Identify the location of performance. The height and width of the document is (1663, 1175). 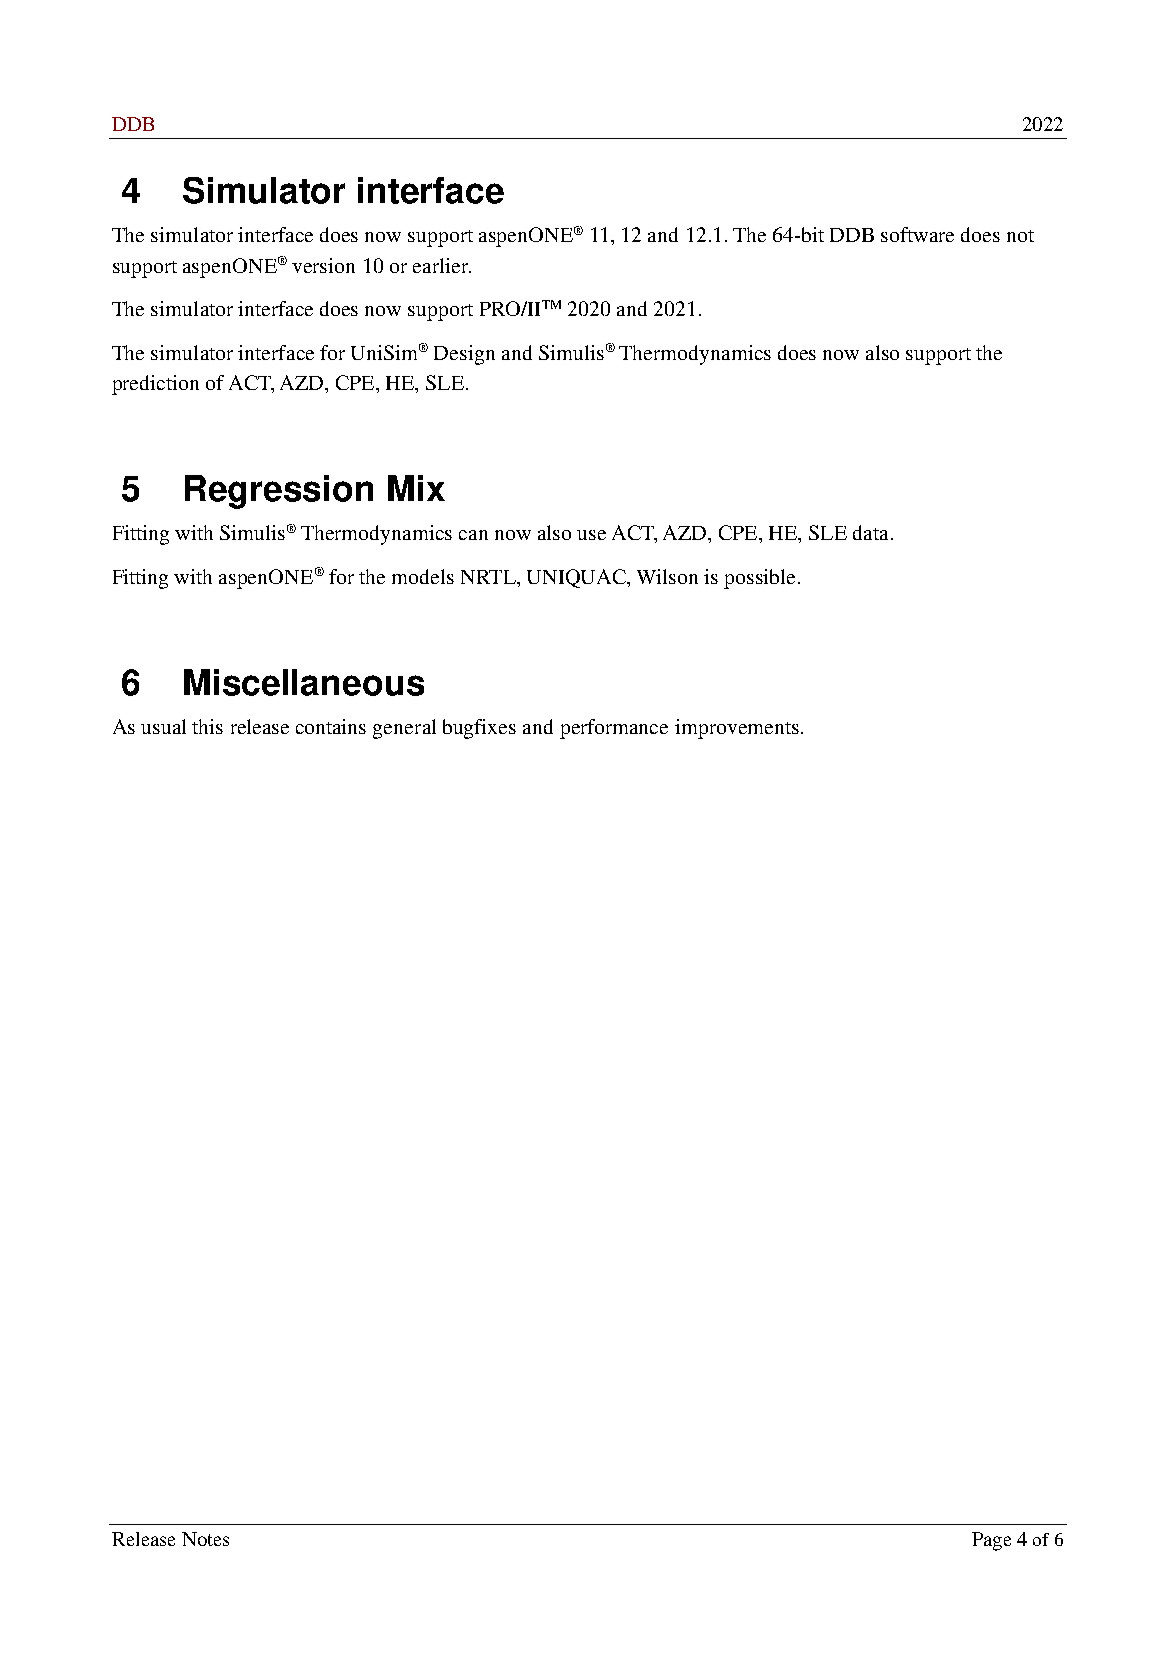
(614, 729).
